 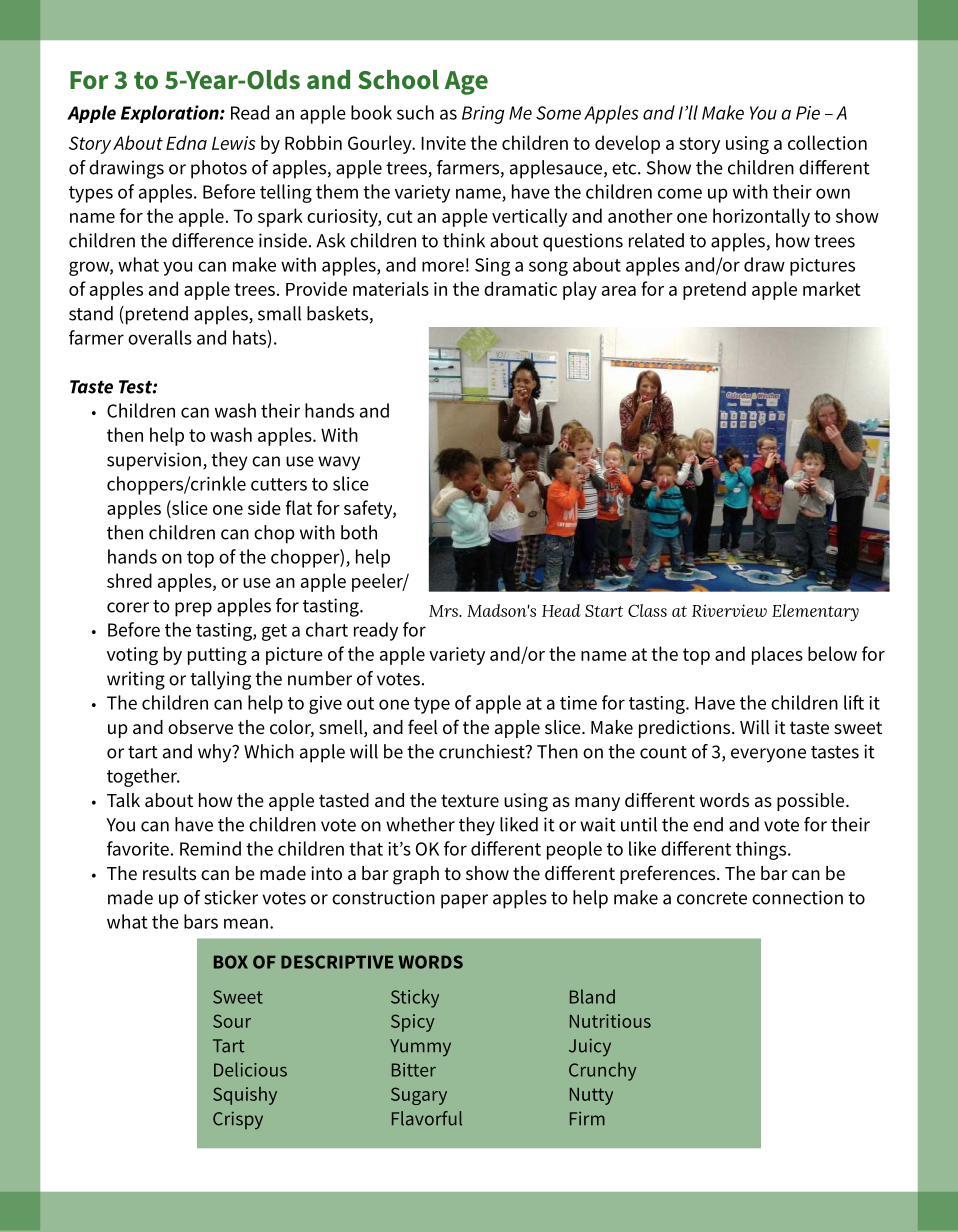 What do you see at coordinates (832, 288) in the screenshot?
I see `market` at bounding box center [832, 288].
